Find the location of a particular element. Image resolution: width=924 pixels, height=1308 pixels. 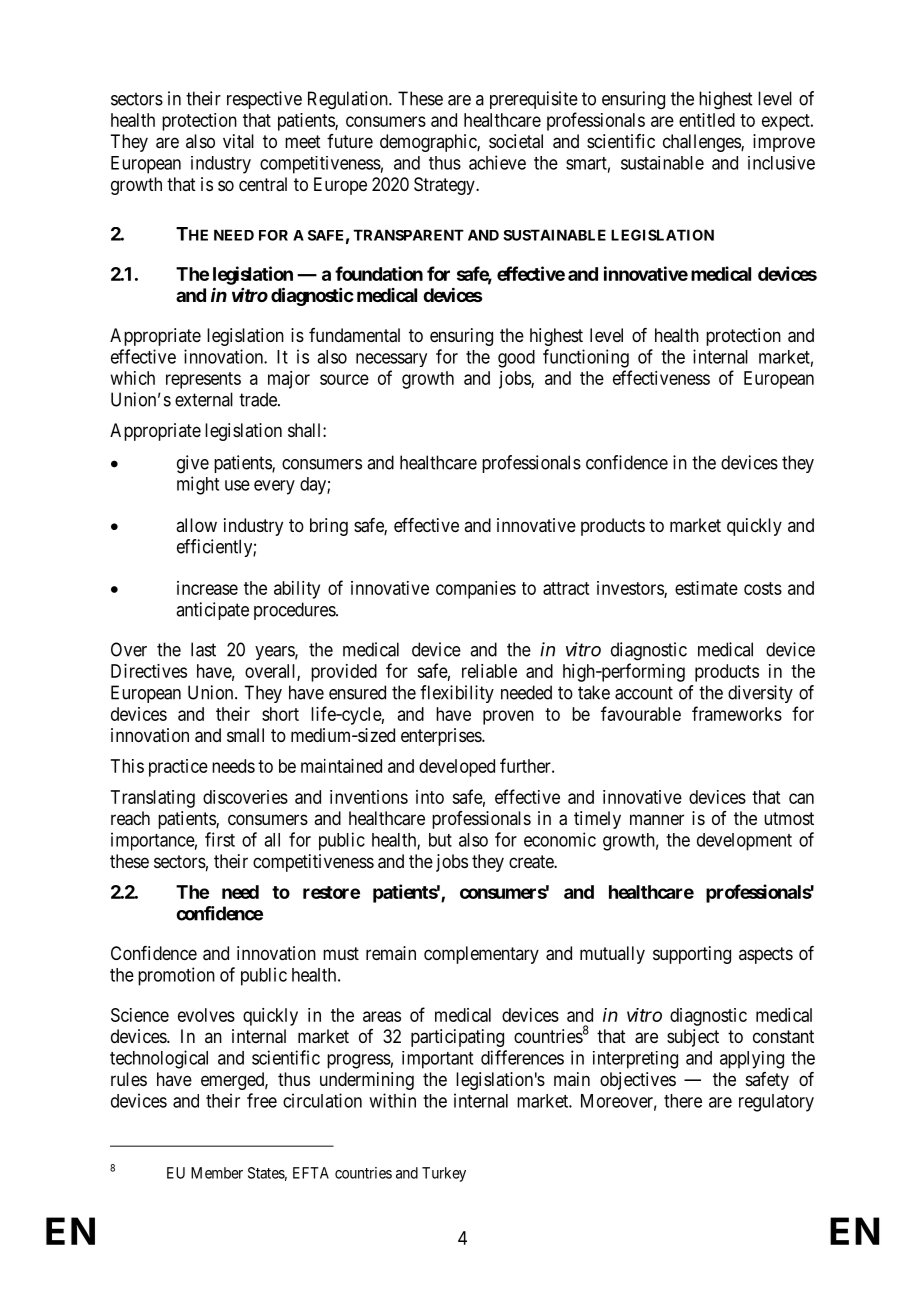

demographic is located at coordinates (429, 143).
